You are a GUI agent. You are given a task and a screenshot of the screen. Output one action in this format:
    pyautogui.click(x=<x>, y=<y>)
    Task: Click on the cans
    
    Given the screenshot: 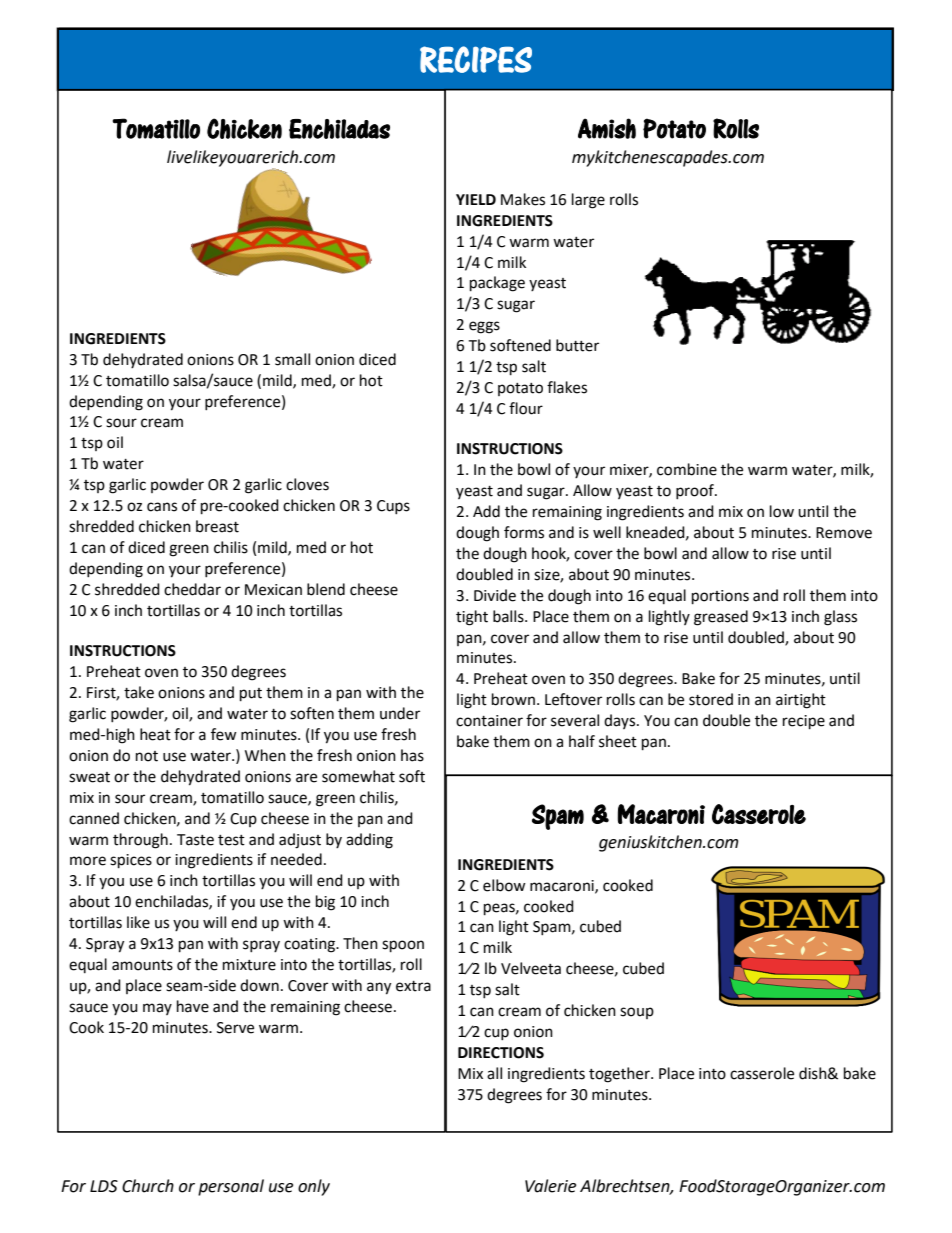 What is the action you would take?
    pyautogui.click(x=162, y=507)
